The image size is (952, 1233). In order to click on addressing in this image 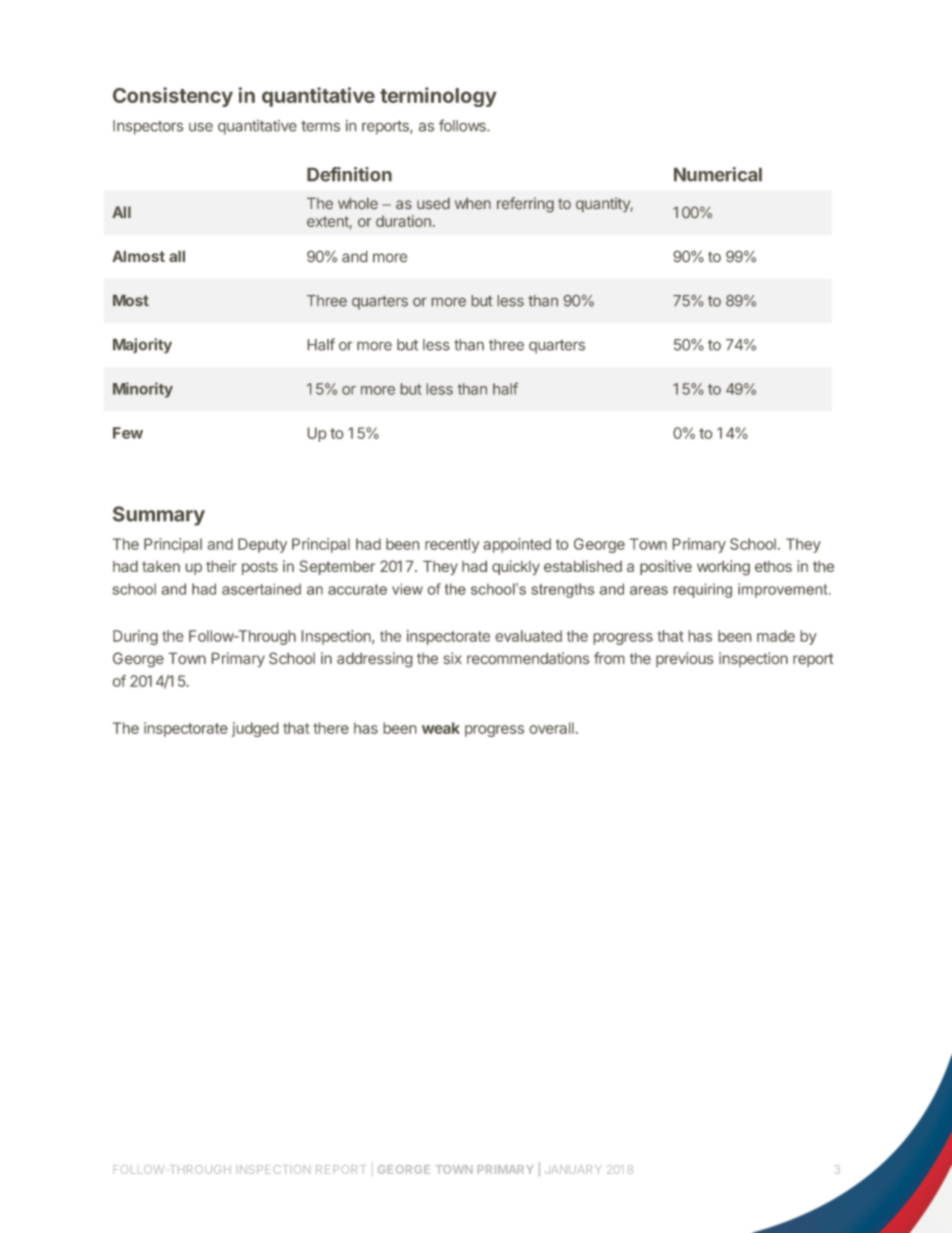, I will do `click(374, 659)`.
